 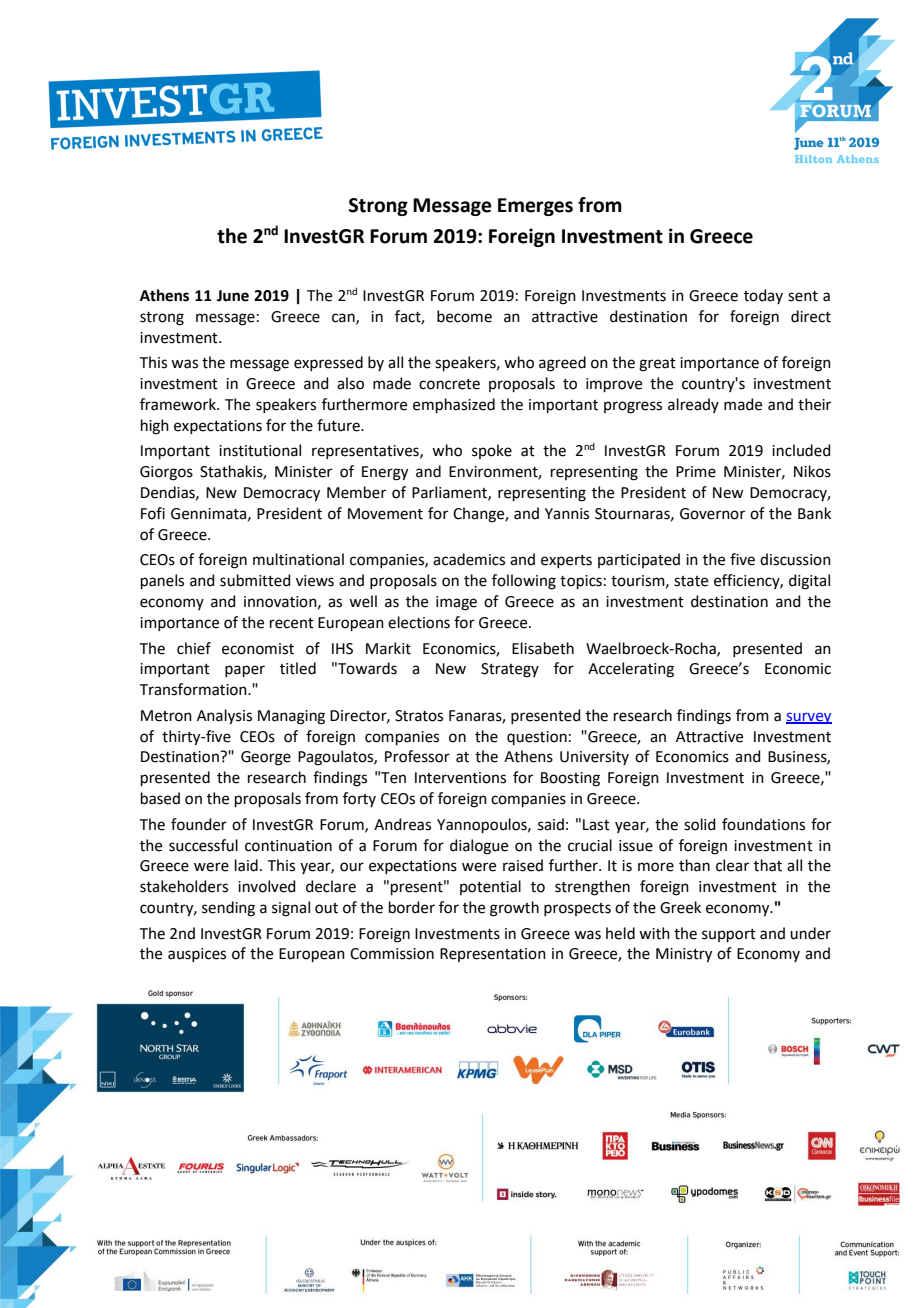 What do you see at coordinates (514, 909) in the screenshot?
I see `growth` at bounding box center [514, 909].
